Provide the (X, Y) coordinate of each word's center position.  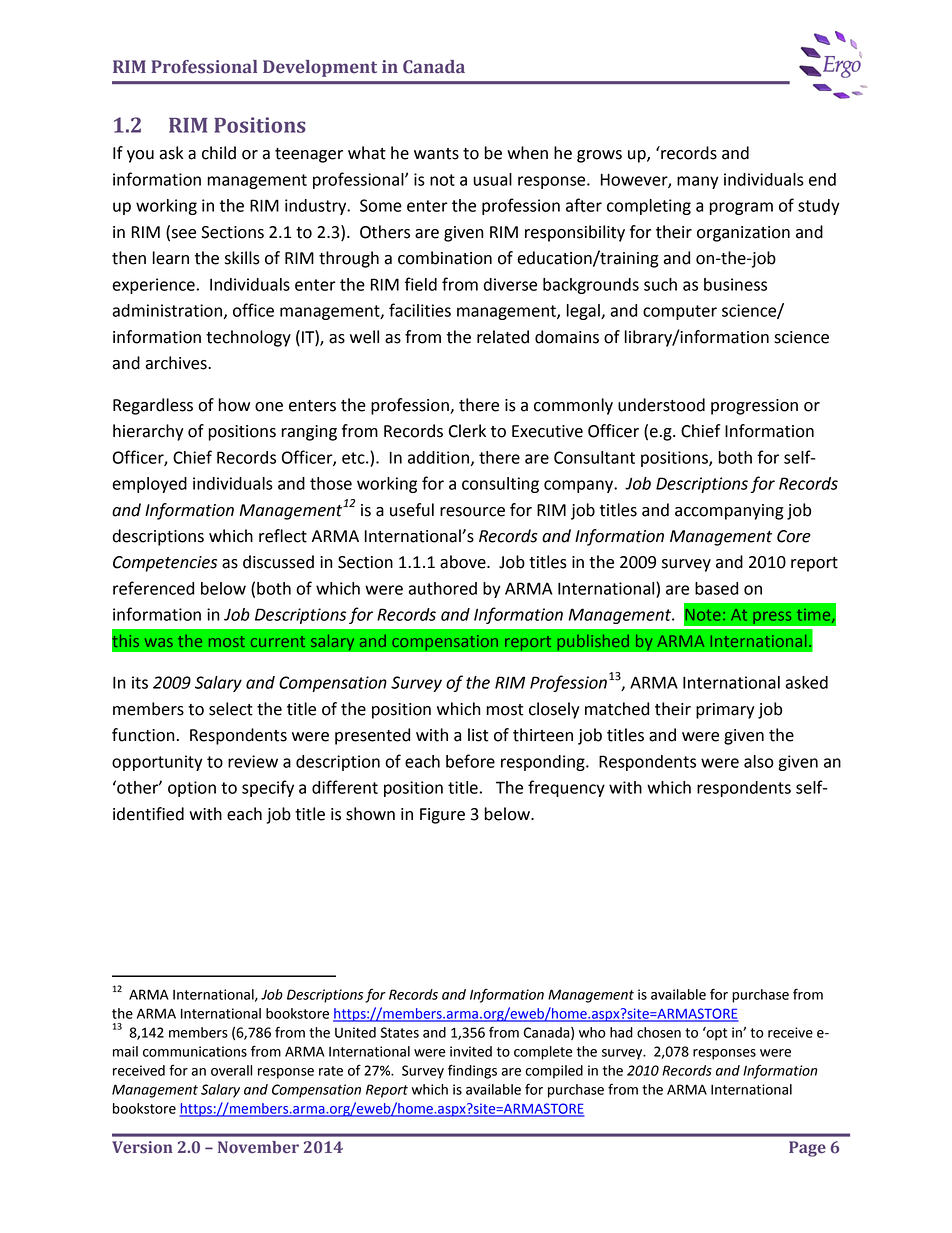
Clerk (467, 431)
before (470, 761)
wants (436, 154)
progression (754, 407)
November (258, 1147)
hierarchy (148, 432)
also (759, 761)
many (698, 182)
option (192, 789)
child (219, 153)
